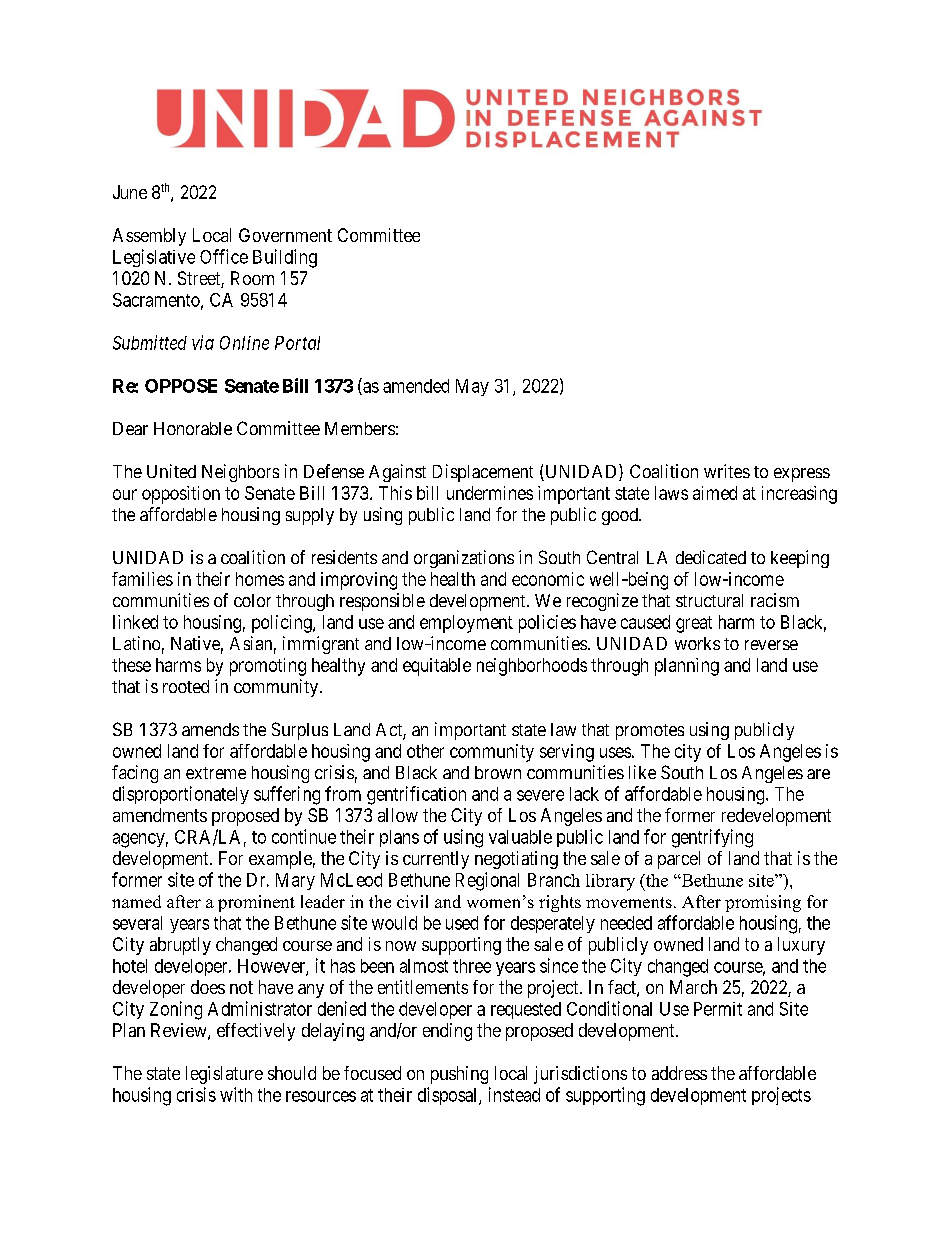 This page has height=1233, width=952. What do you see at coordinates (268, 667) in the page?
I see `promoting` at bounding box center [268, 667].
